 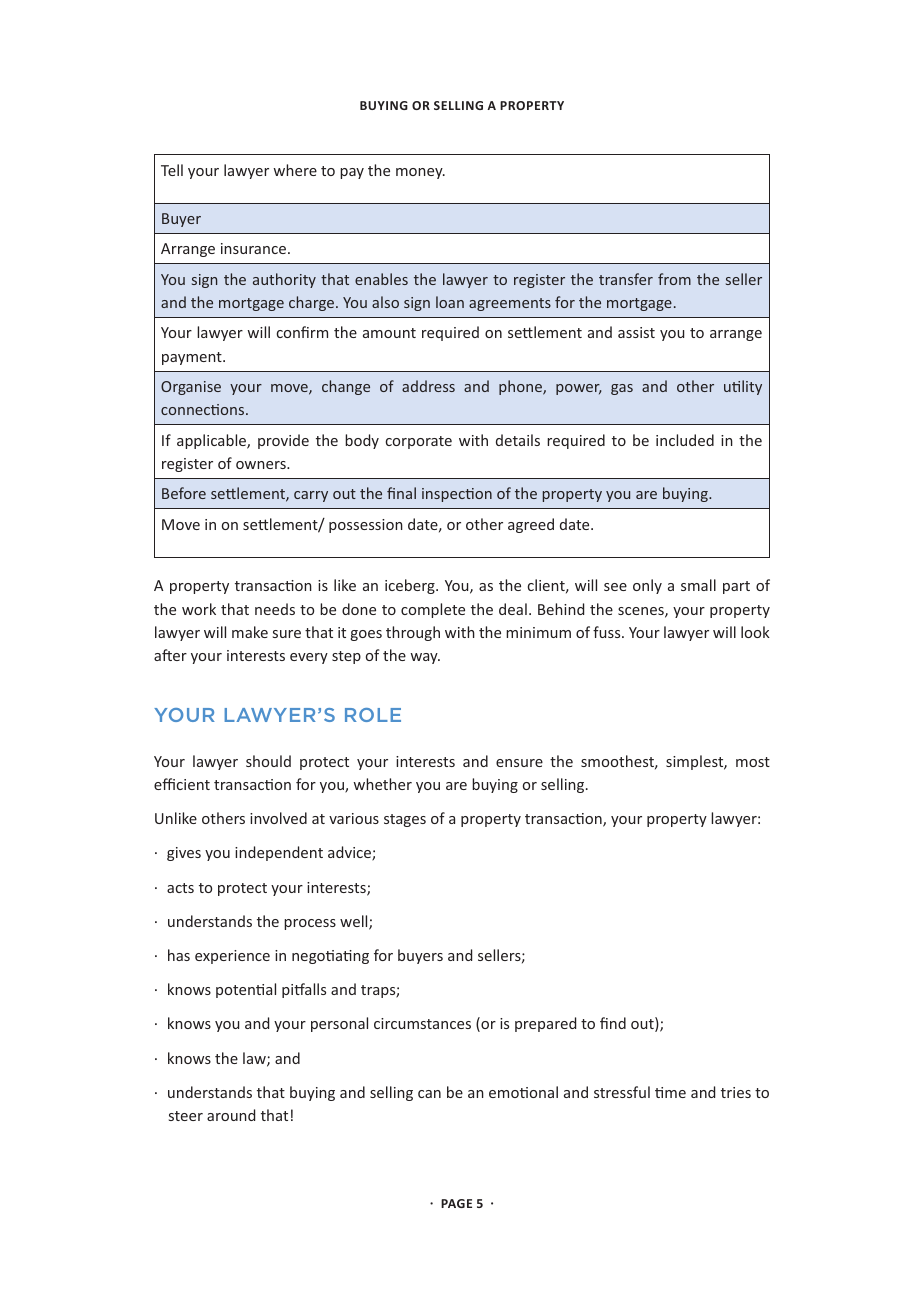 What do you see at coordinates (674, 279) in the image?
I see `from` at bounding box center [674, 279].
